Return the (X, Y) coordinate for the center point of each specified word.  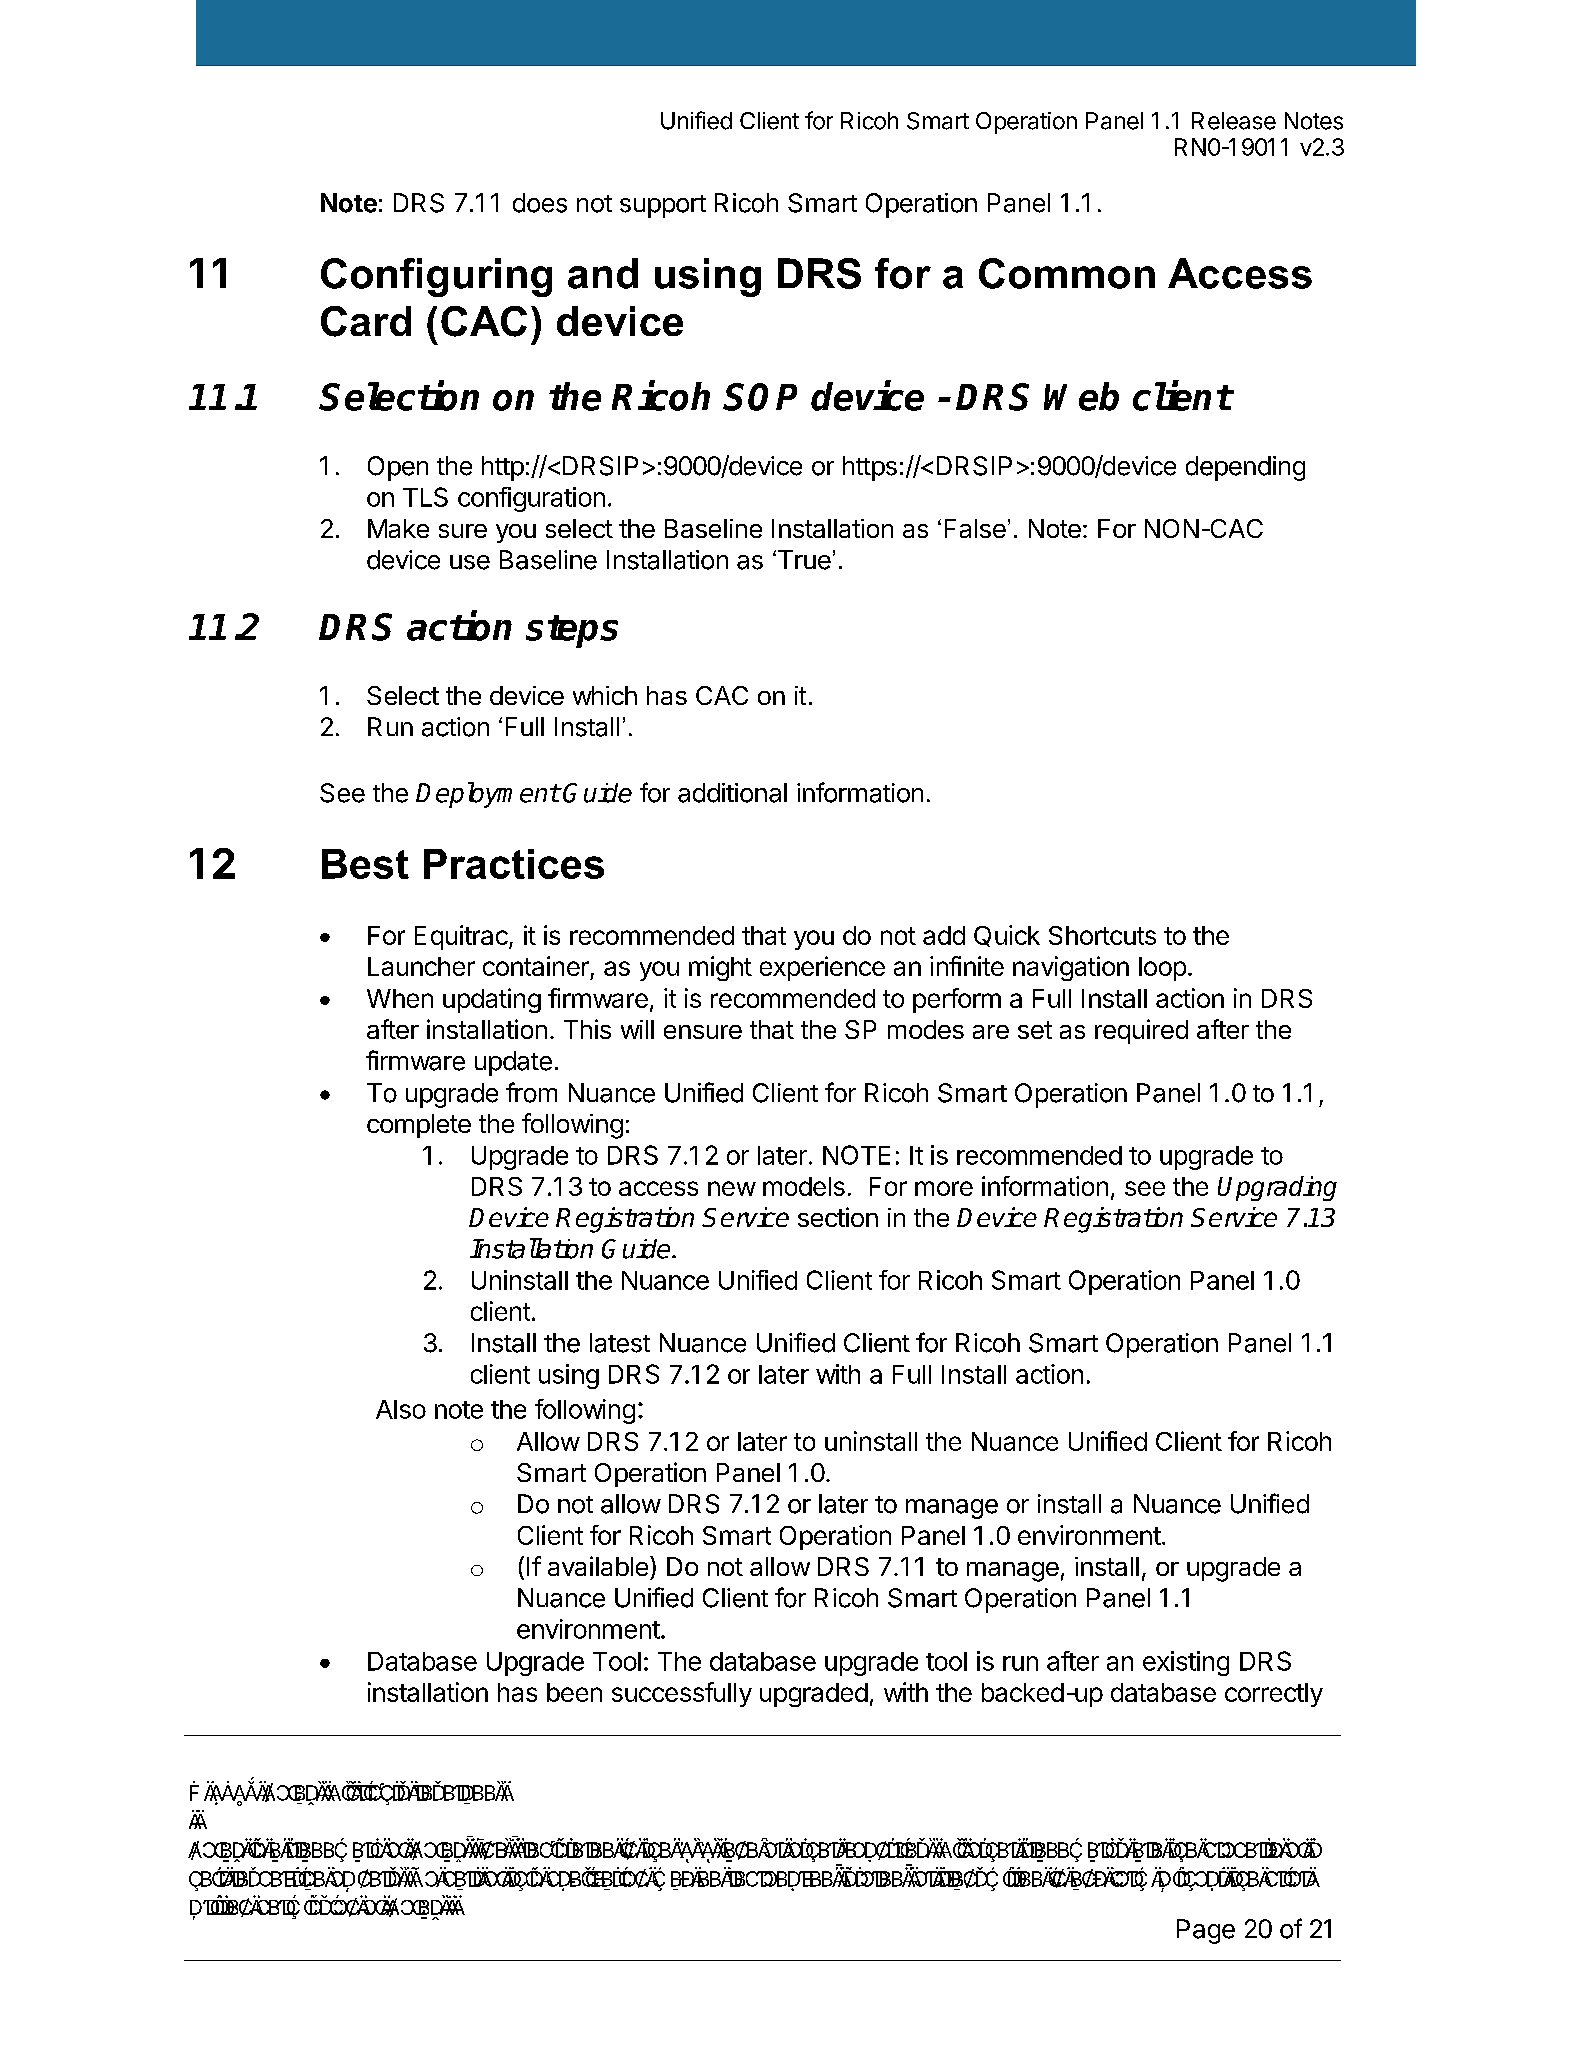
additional (732, 793)
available (598, 1566)
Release (1234, 121)
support (663, 206)
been (574, 1692)
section (838, 1217)
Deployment (488, 795)
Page (1206, 1931)
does (540, 203)
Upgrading (1277, 1188)
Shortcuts (1102, 935)
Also (401, 1409)
